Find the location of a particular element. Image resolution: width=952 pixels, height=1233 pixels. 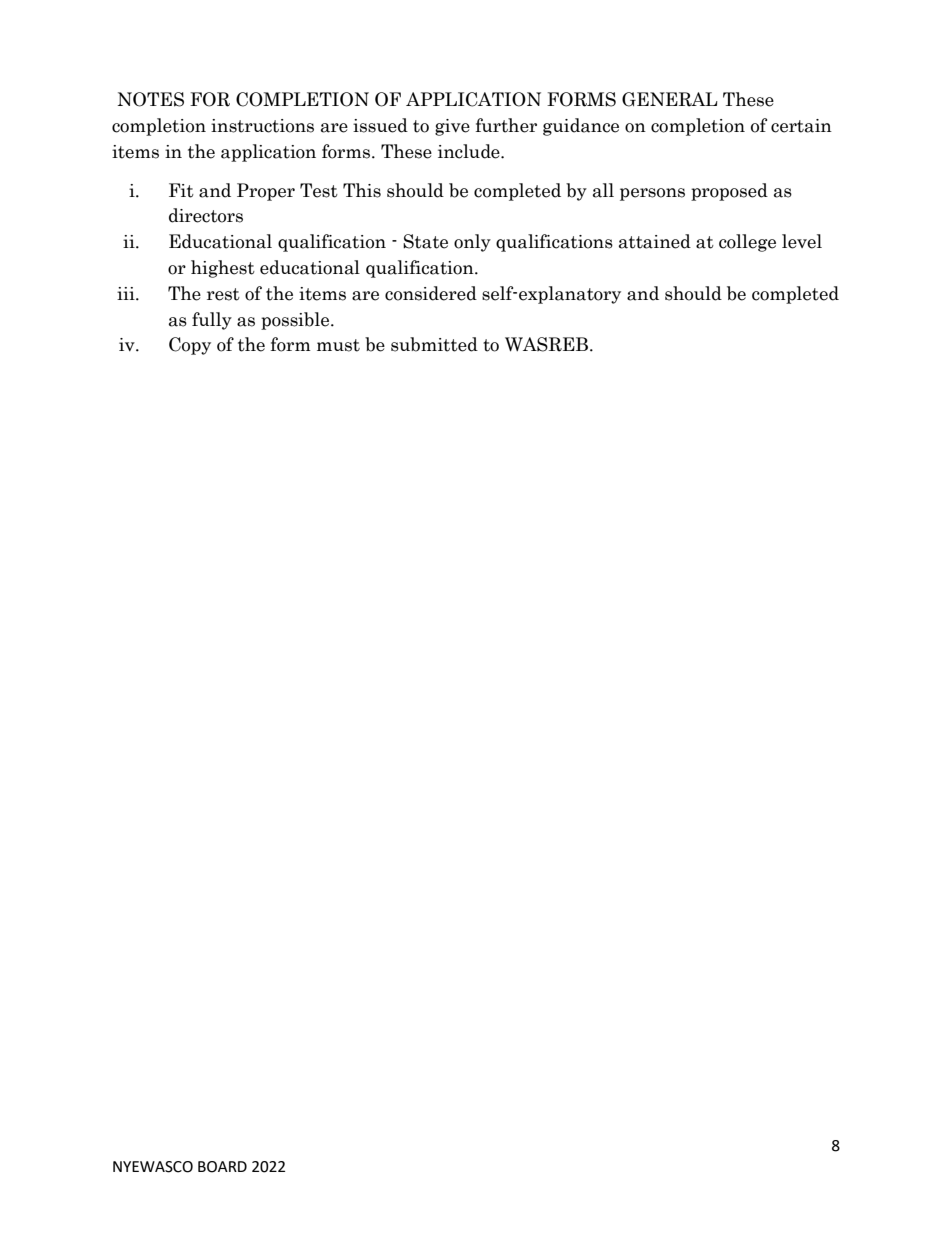

GENERAL is located at coordinates (670, 99).
